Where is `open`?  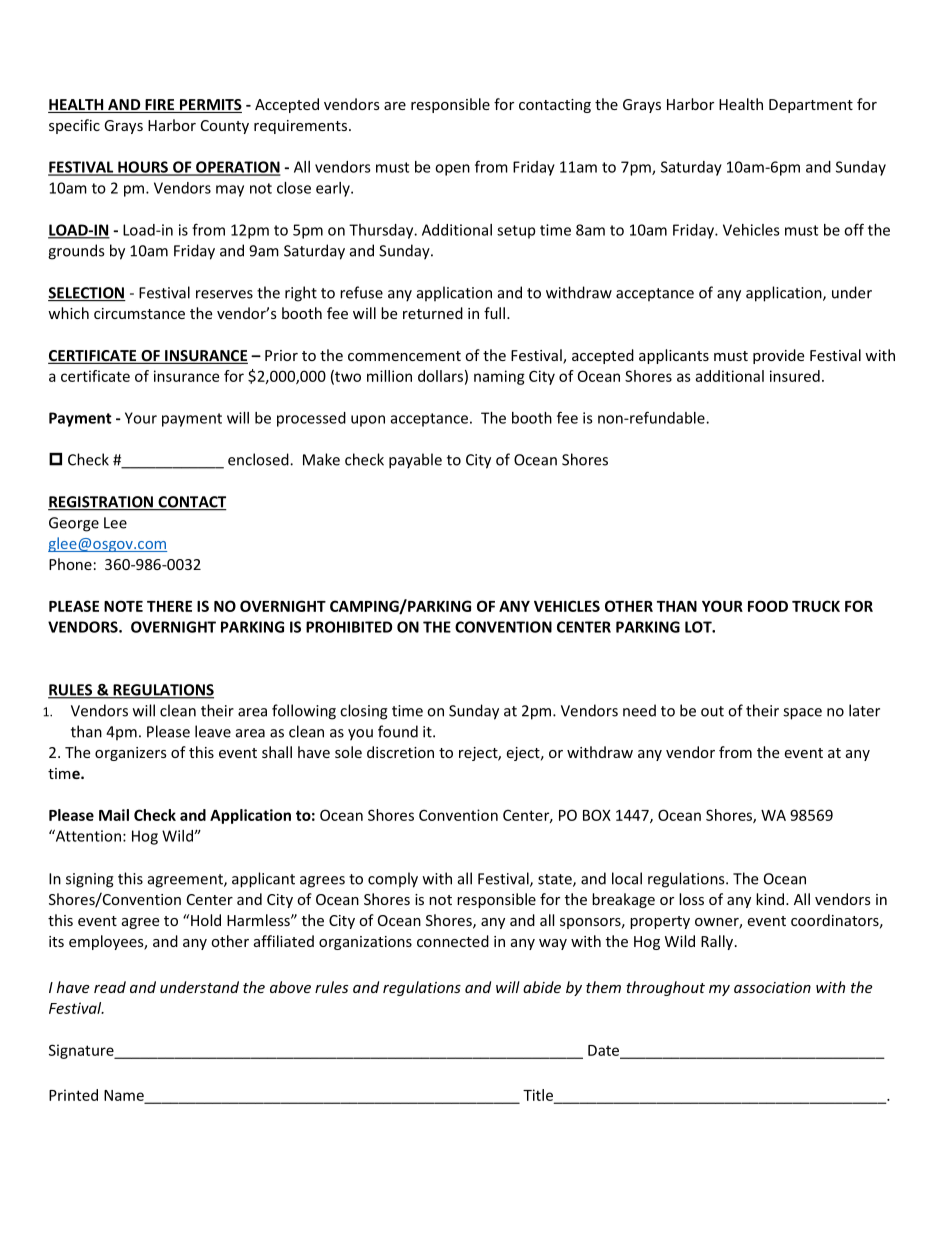 open is located at coordinates (452, 170).
